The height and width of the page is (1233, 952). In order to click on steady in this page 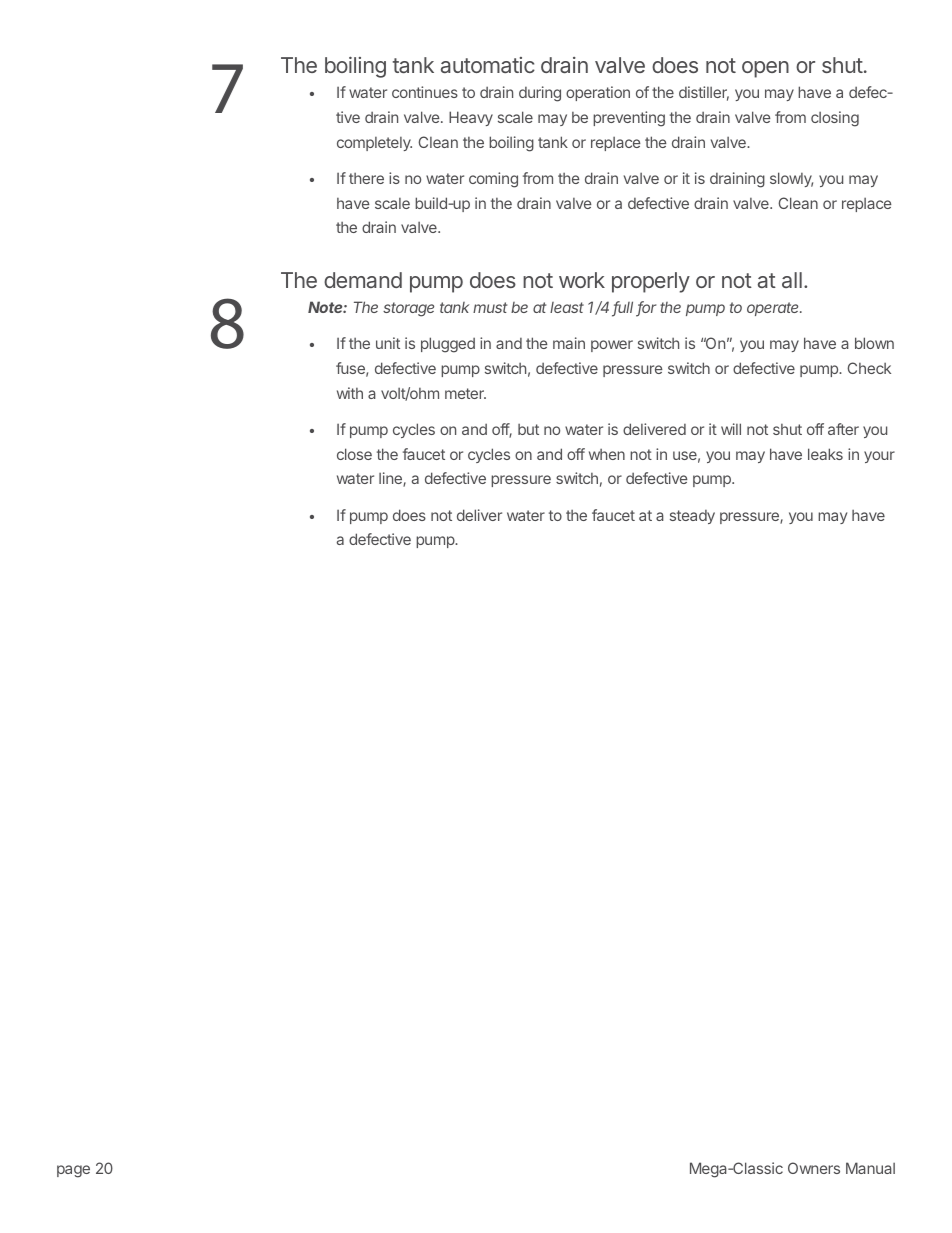, I will do `click(692, 517)`.
